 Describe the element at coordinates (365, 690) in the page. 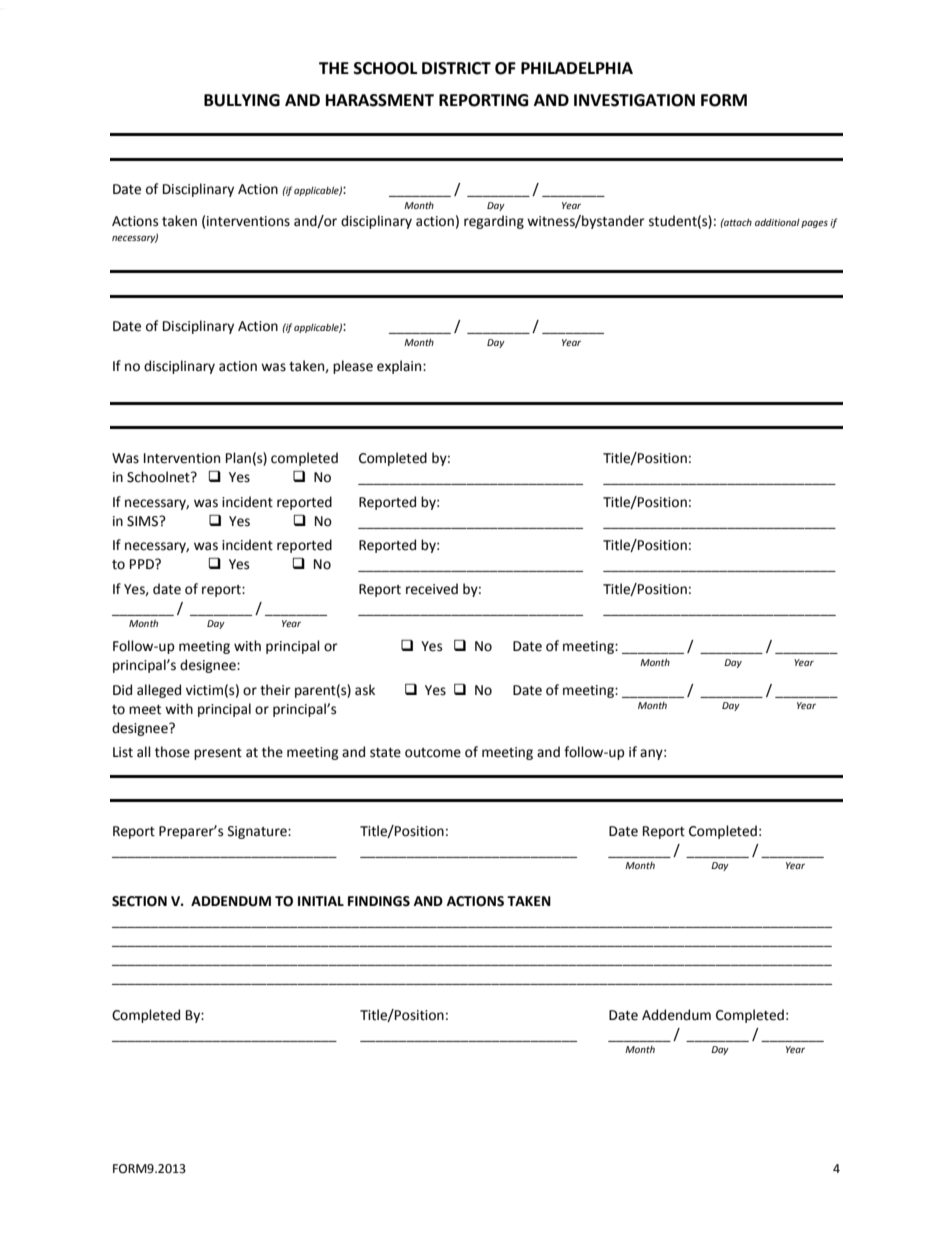

I see `ask` at that location.
